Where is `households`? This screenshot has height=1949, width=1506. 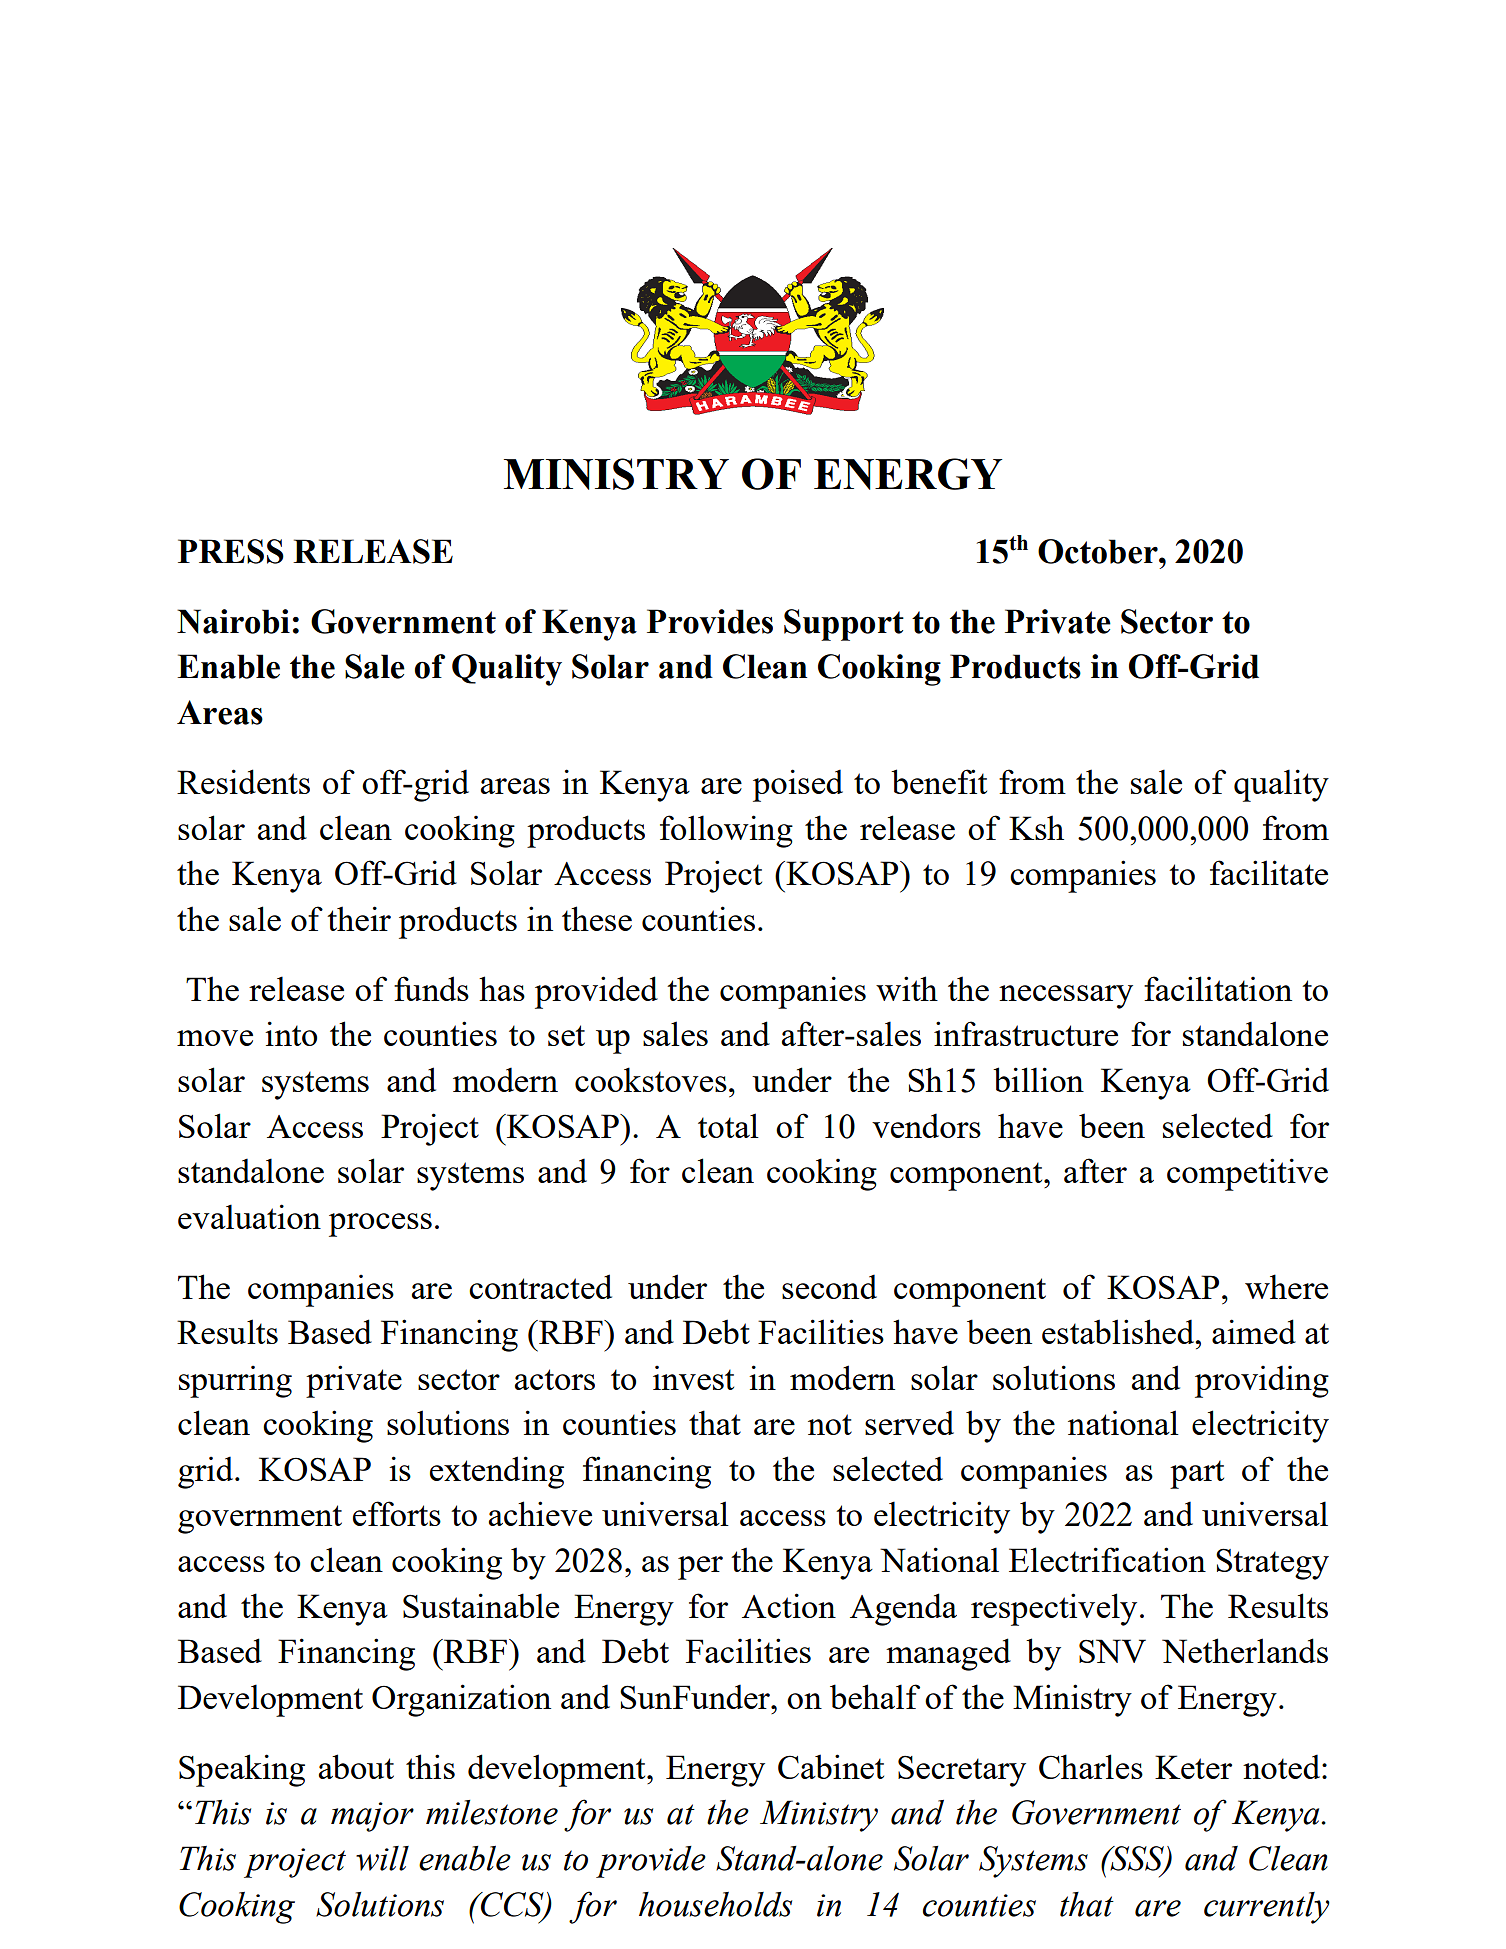
households is located at coordinates (715, 1904).
